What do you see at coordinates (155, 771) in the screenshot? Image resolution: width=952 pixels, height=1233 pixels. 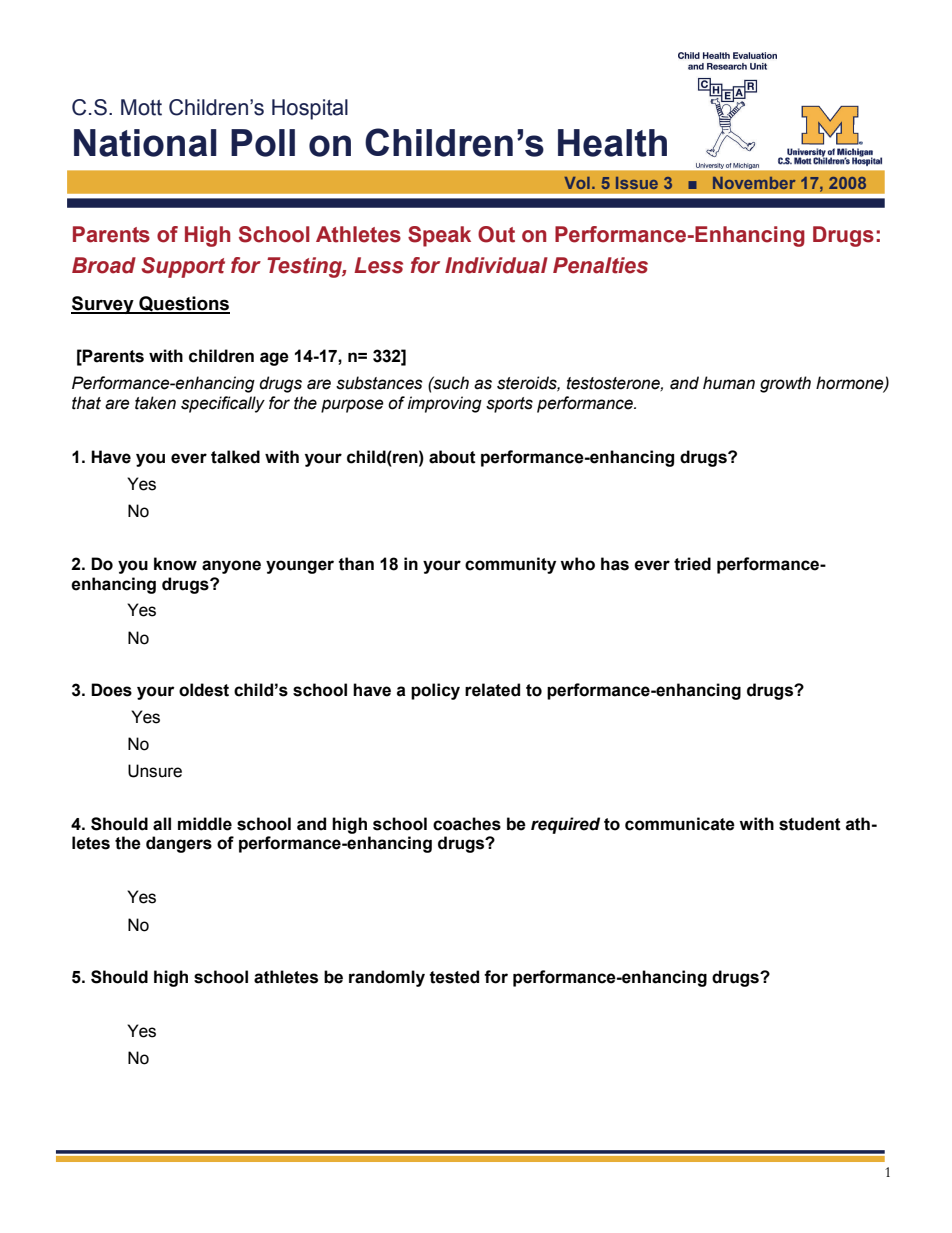 I see `Unsure` at bounding box center [155, 771].
